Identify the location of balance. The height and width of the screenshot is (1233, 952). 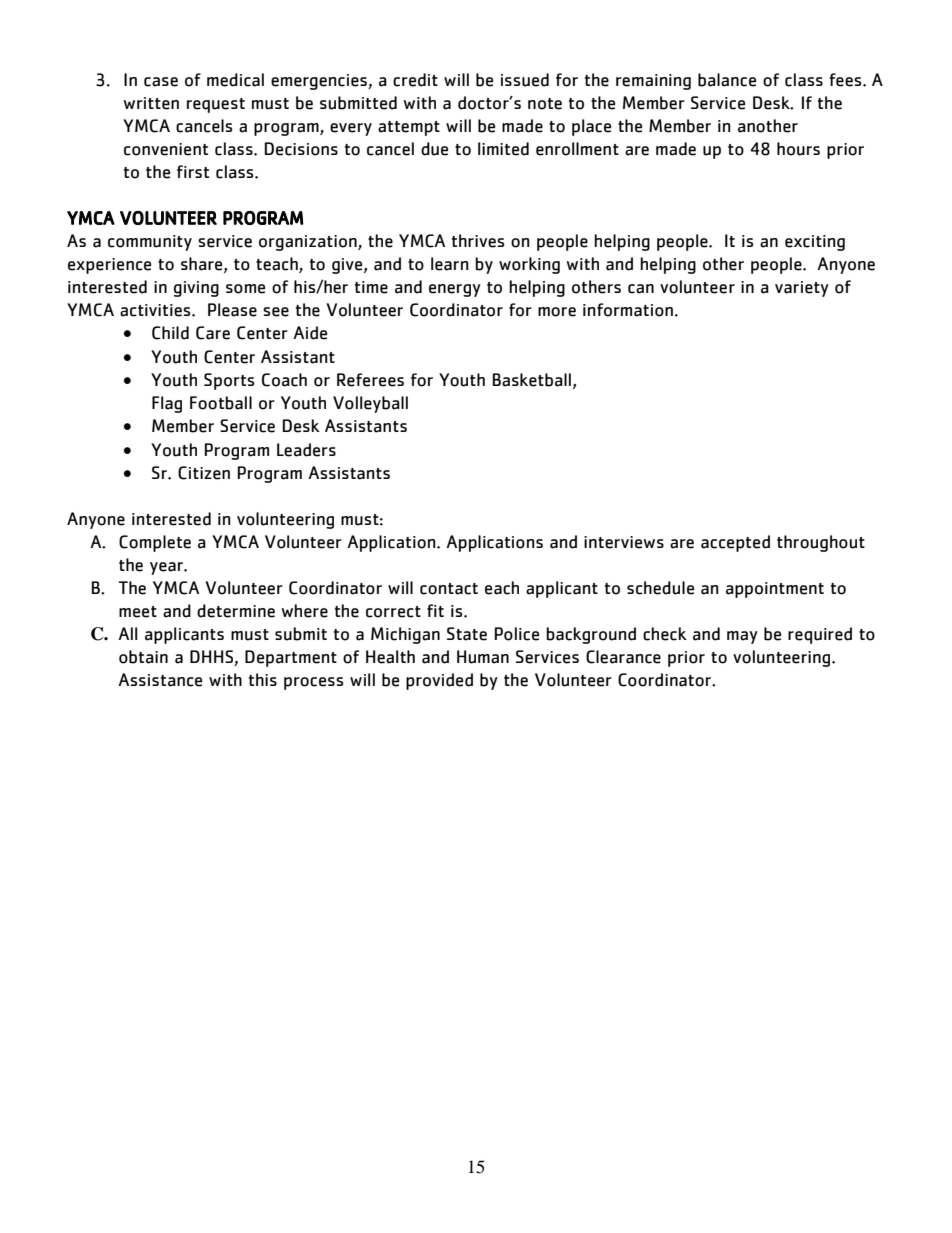
(727, 80).
